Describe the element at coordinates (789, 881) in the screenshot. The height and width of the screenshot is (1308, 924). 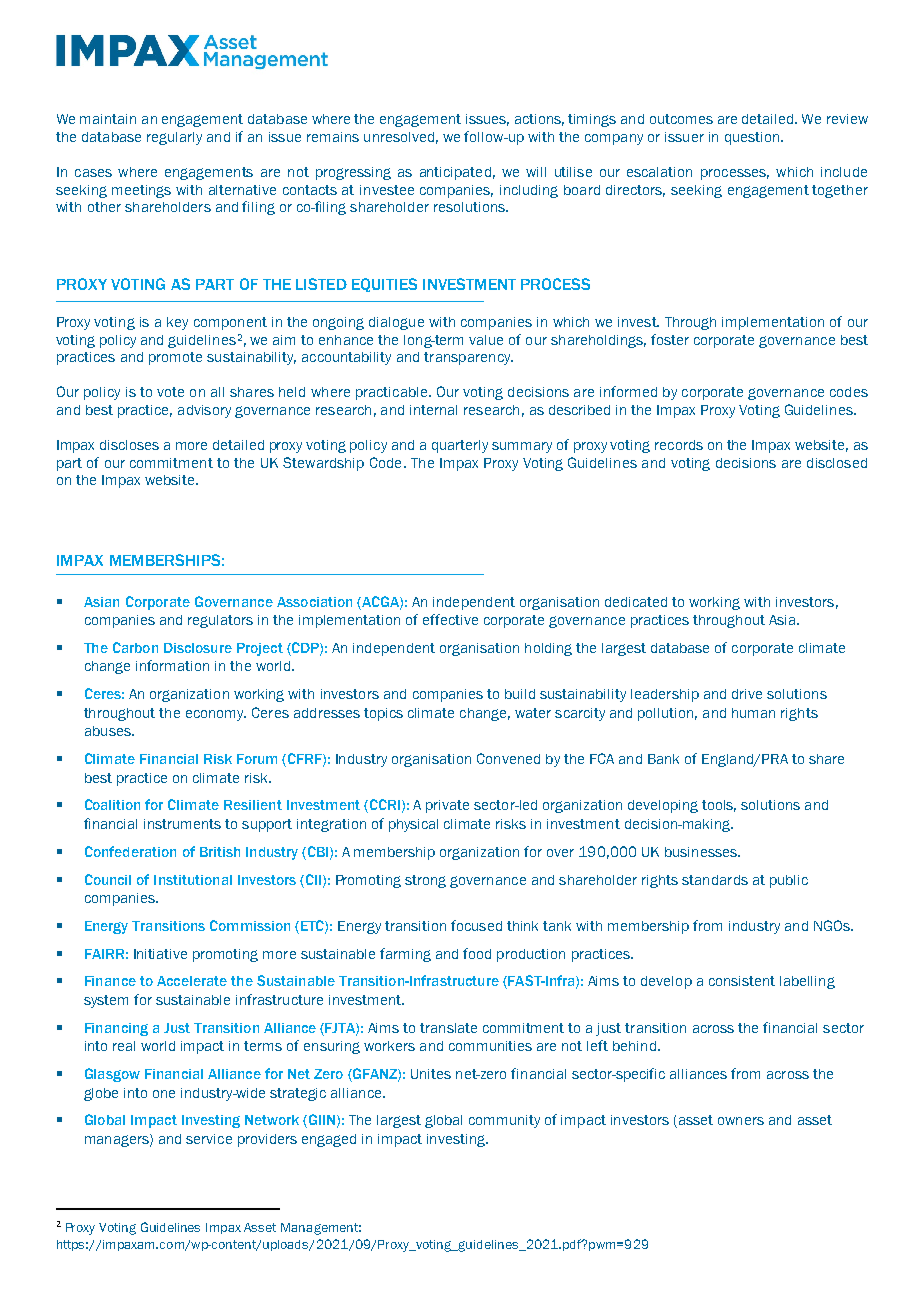
I see `public` at that location.
